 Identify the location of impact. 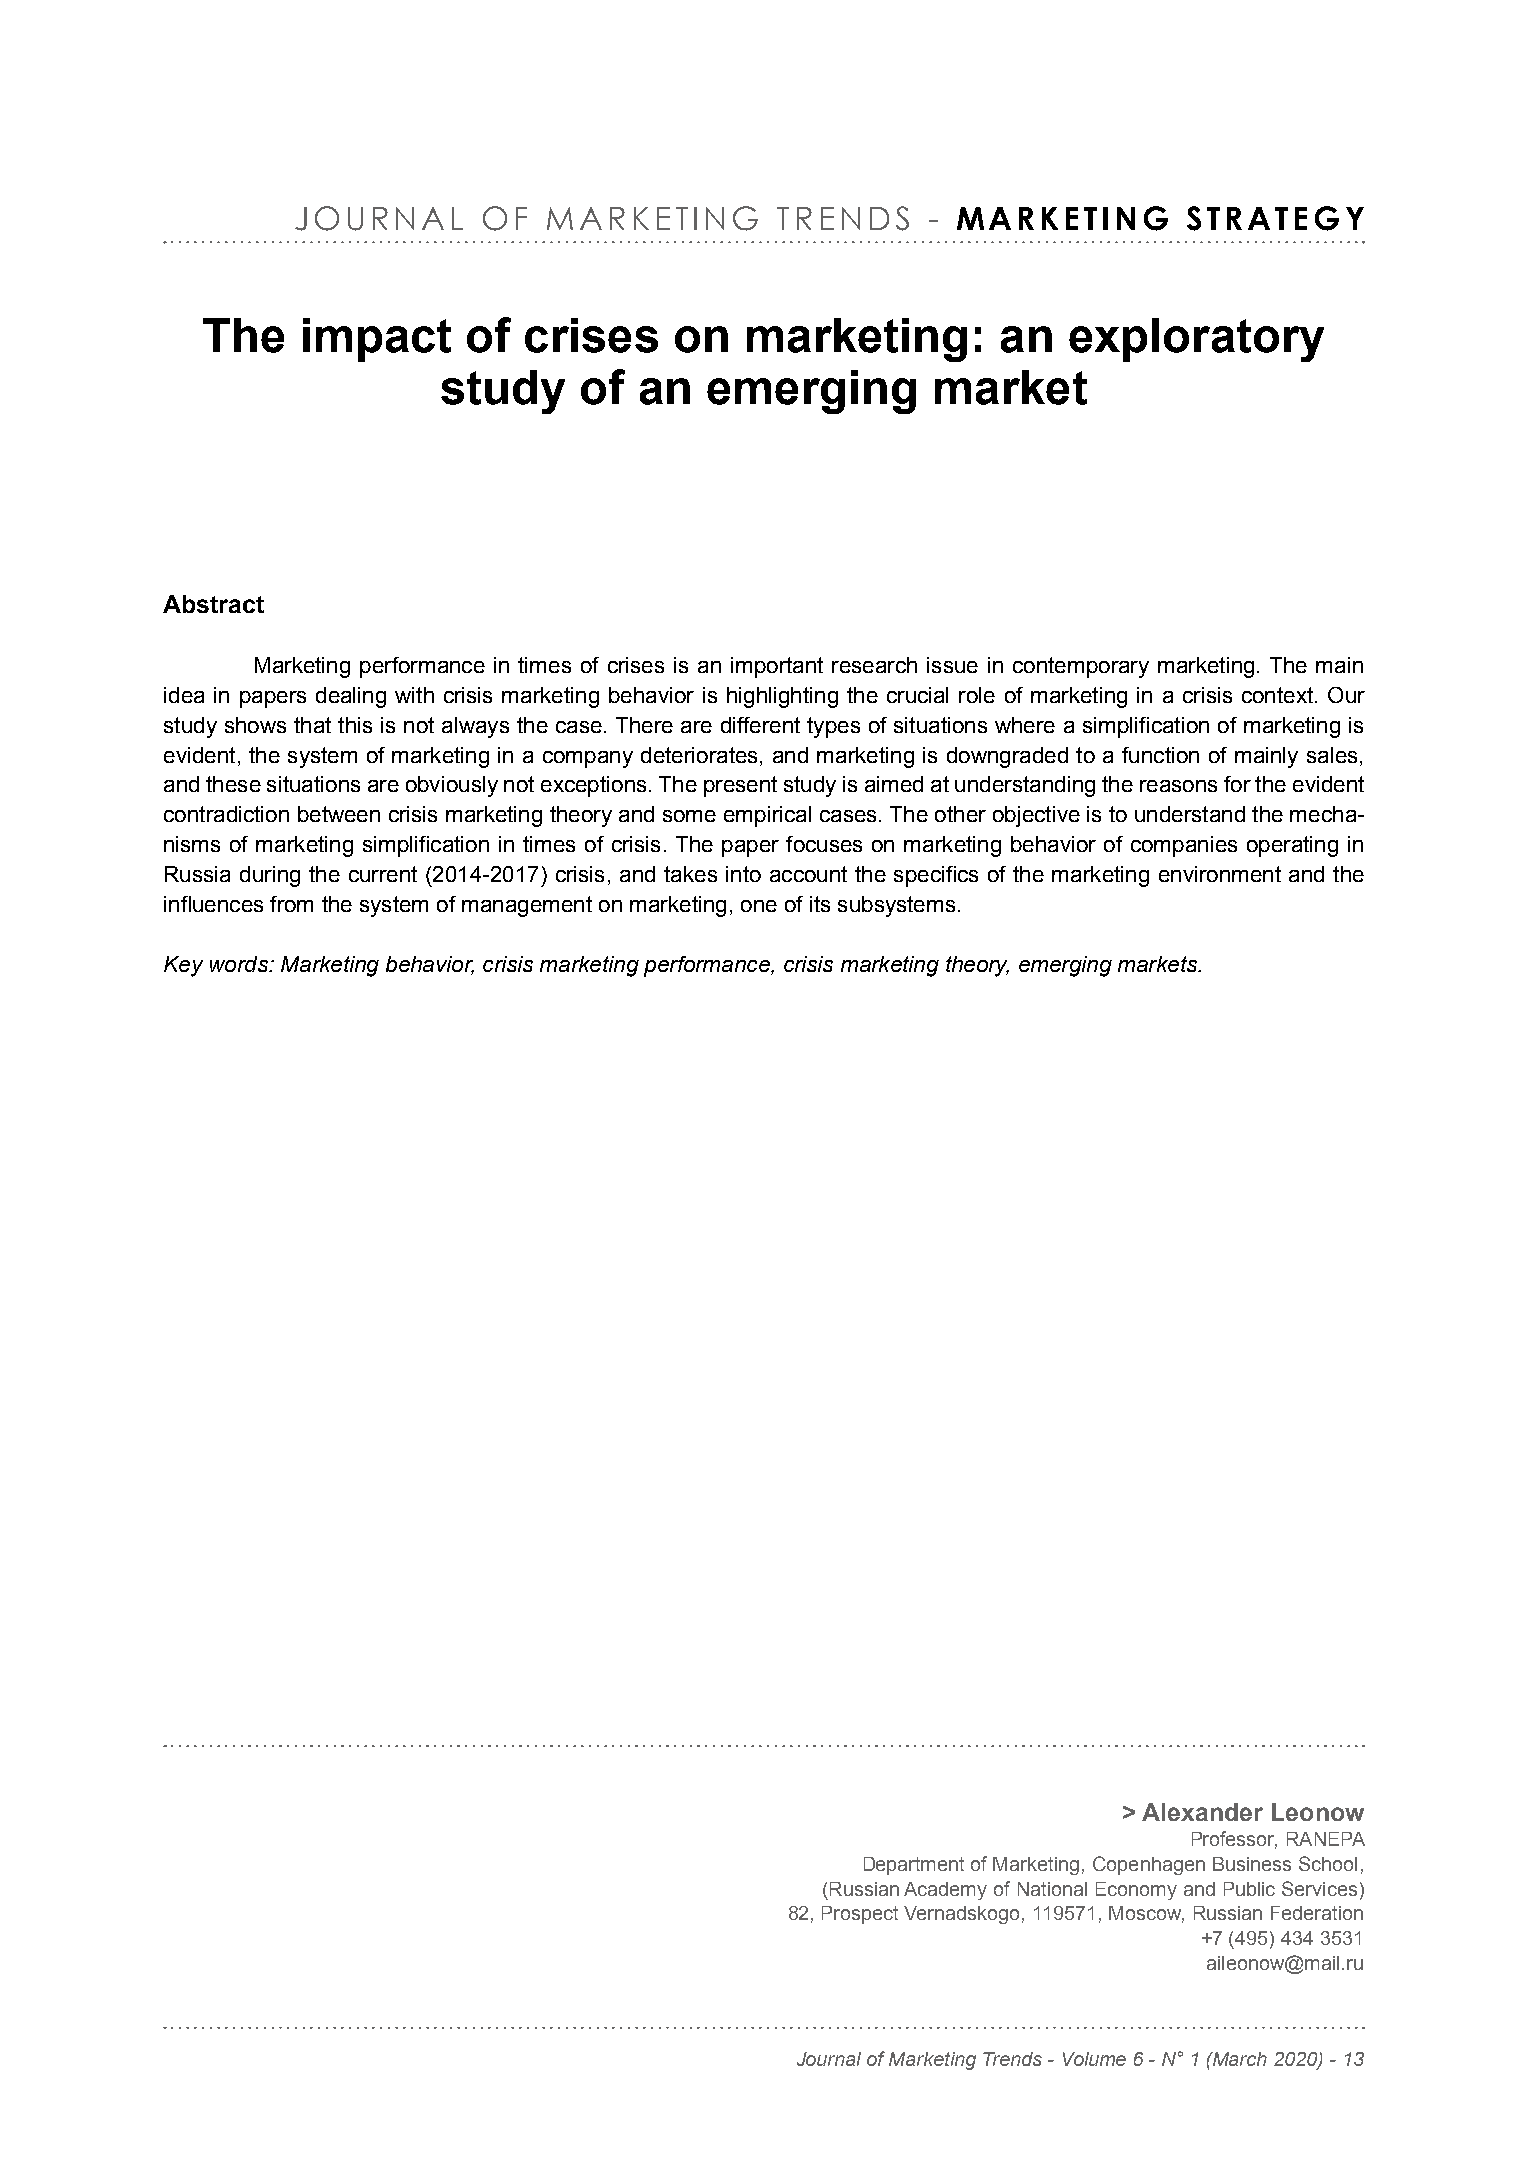
(377, 340).
